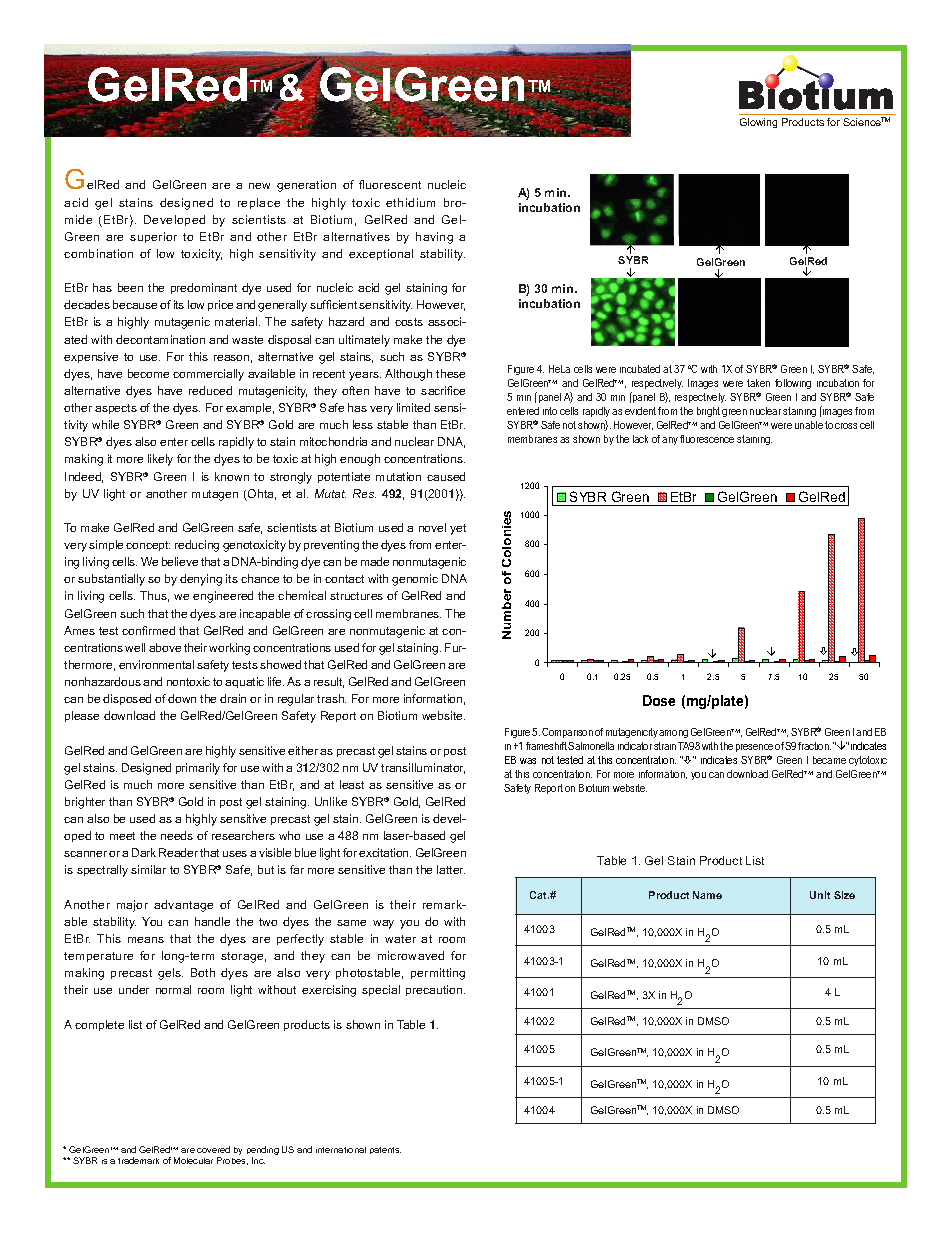 Image resolution: width=952 pixels, height=1233 pixels. I want to click on Dose, so click(659, 700).
